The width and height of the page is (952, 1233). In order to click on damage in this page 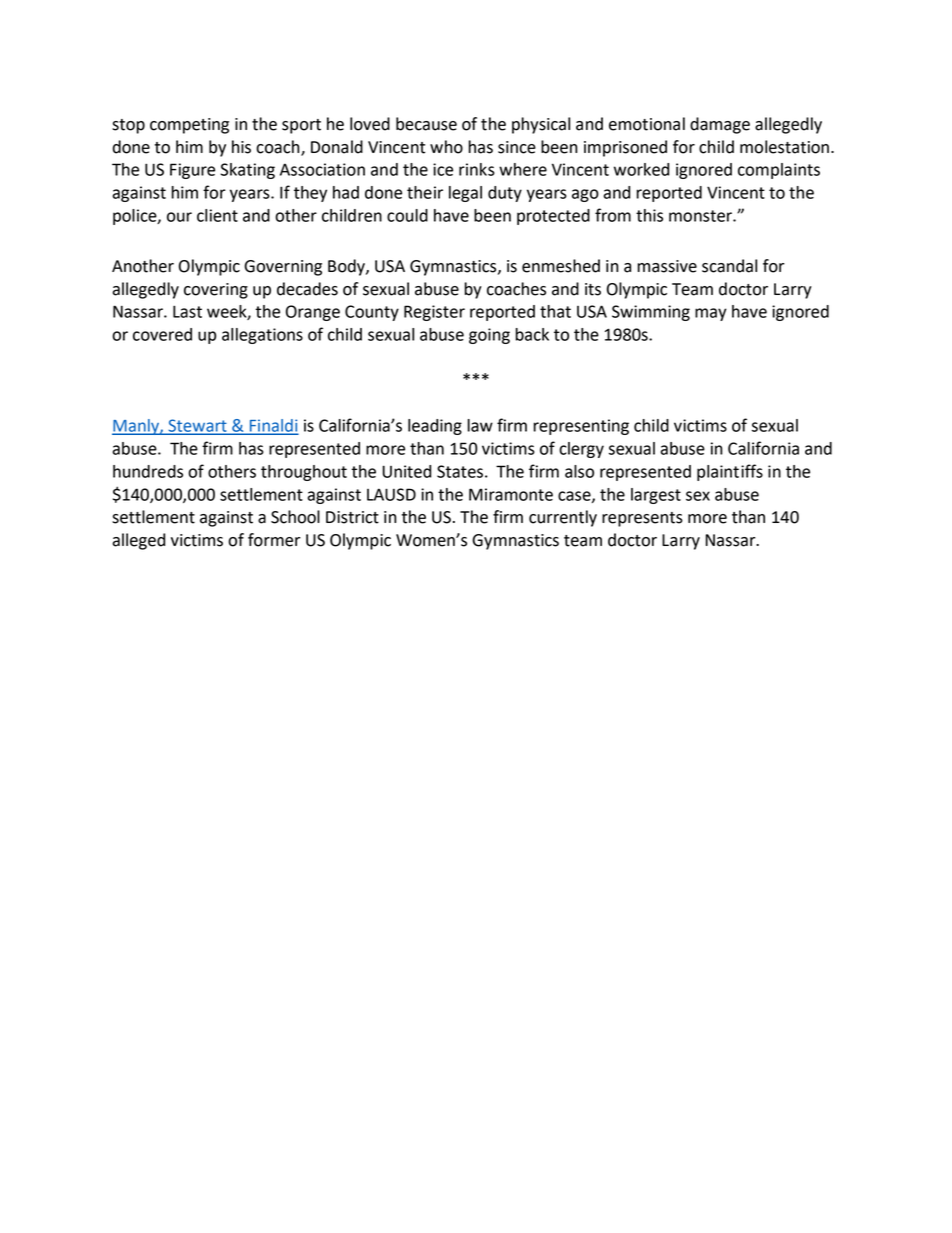, I will do `click(720, 125)`.
